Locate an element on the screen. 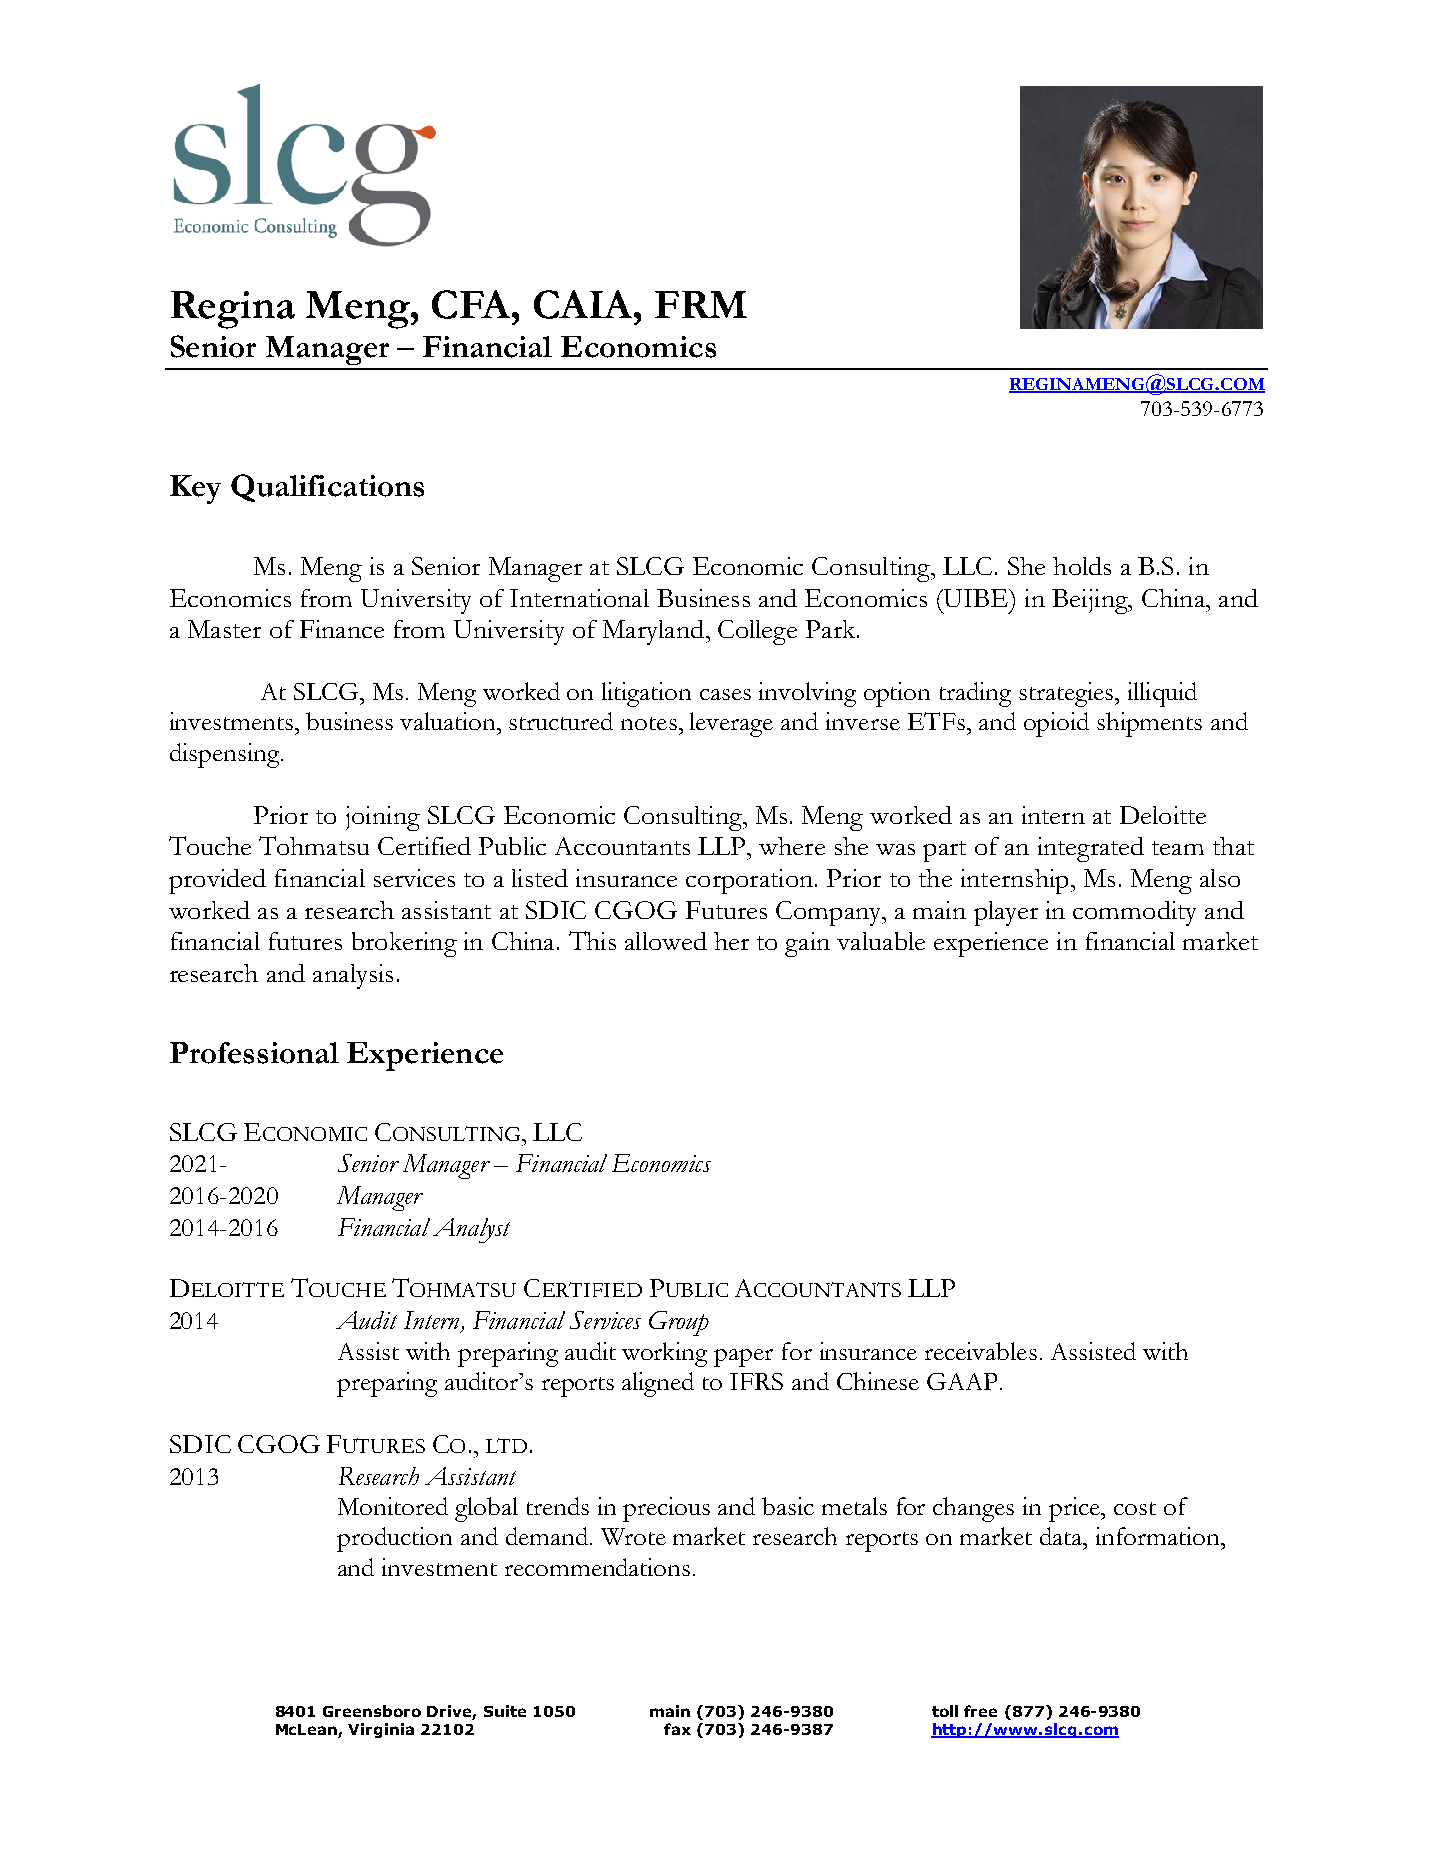 Image resolution: width=1433 pixels, height=1854 pixels. fax is located at coordinates (677, 1729).
